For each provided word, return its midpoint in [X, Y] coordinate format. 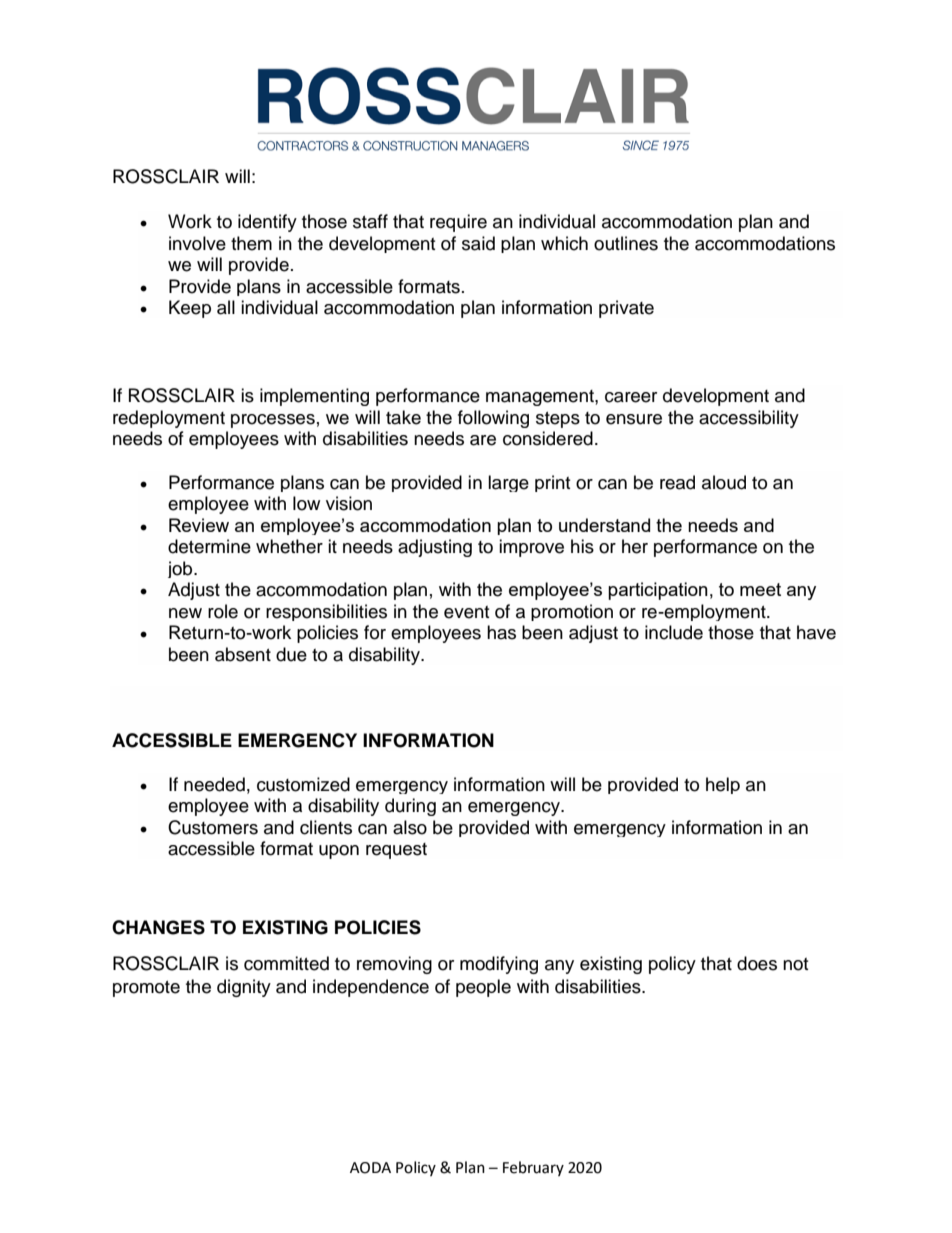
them [251, 243]
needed [214, 784]
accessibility [749, 419]
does [757, 963]
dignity [244, 988]
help [723, 785]
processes [273, 421]
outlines [626, 243]
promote [146, 989]
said [478, 243]
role [223, 611]
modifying [499, 965]
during [410, 807]
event [466, 612]
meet [760, 589]
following [493, 419]
